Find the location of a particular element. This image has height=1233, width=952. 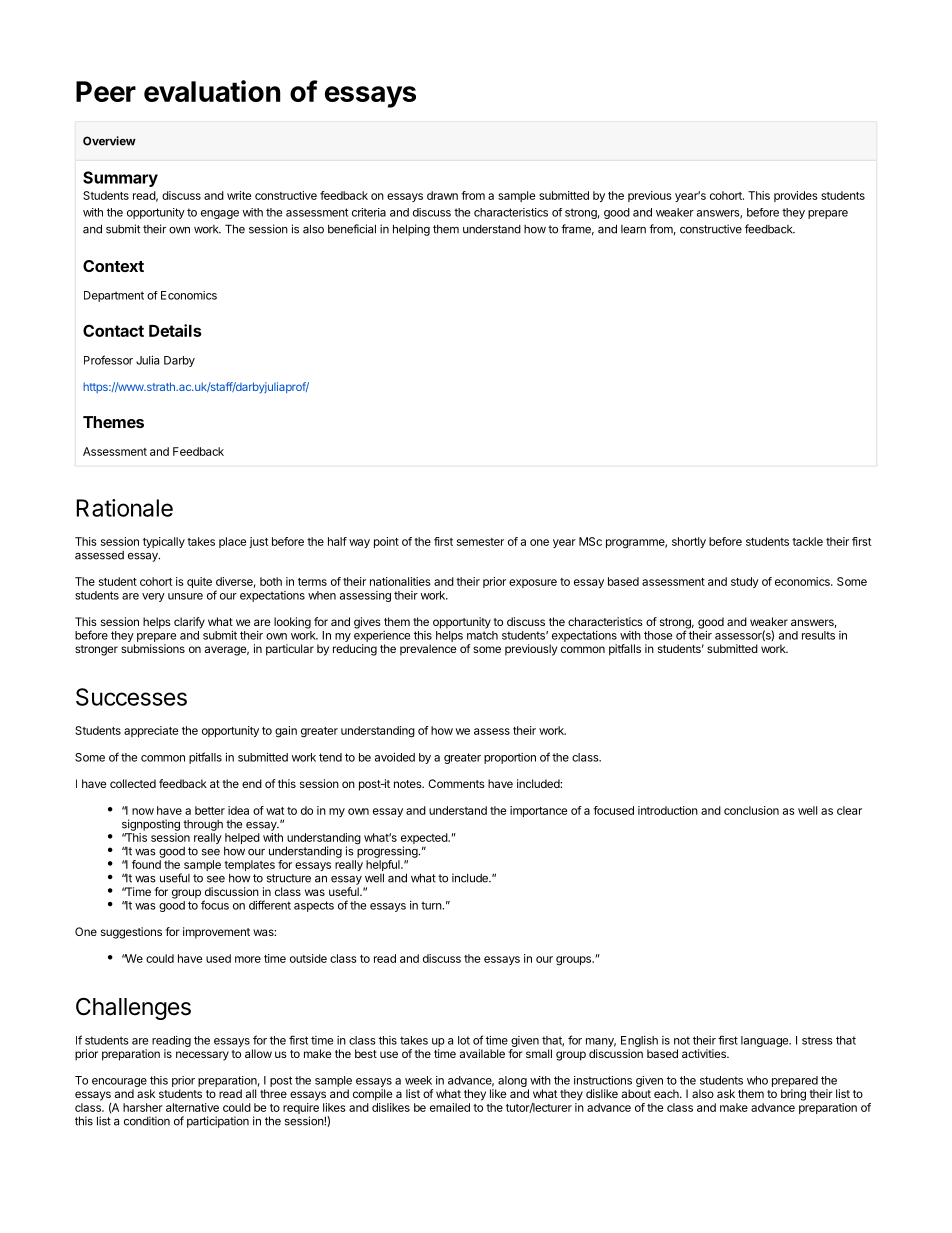

drawn is located at coordinates (442, 195).
